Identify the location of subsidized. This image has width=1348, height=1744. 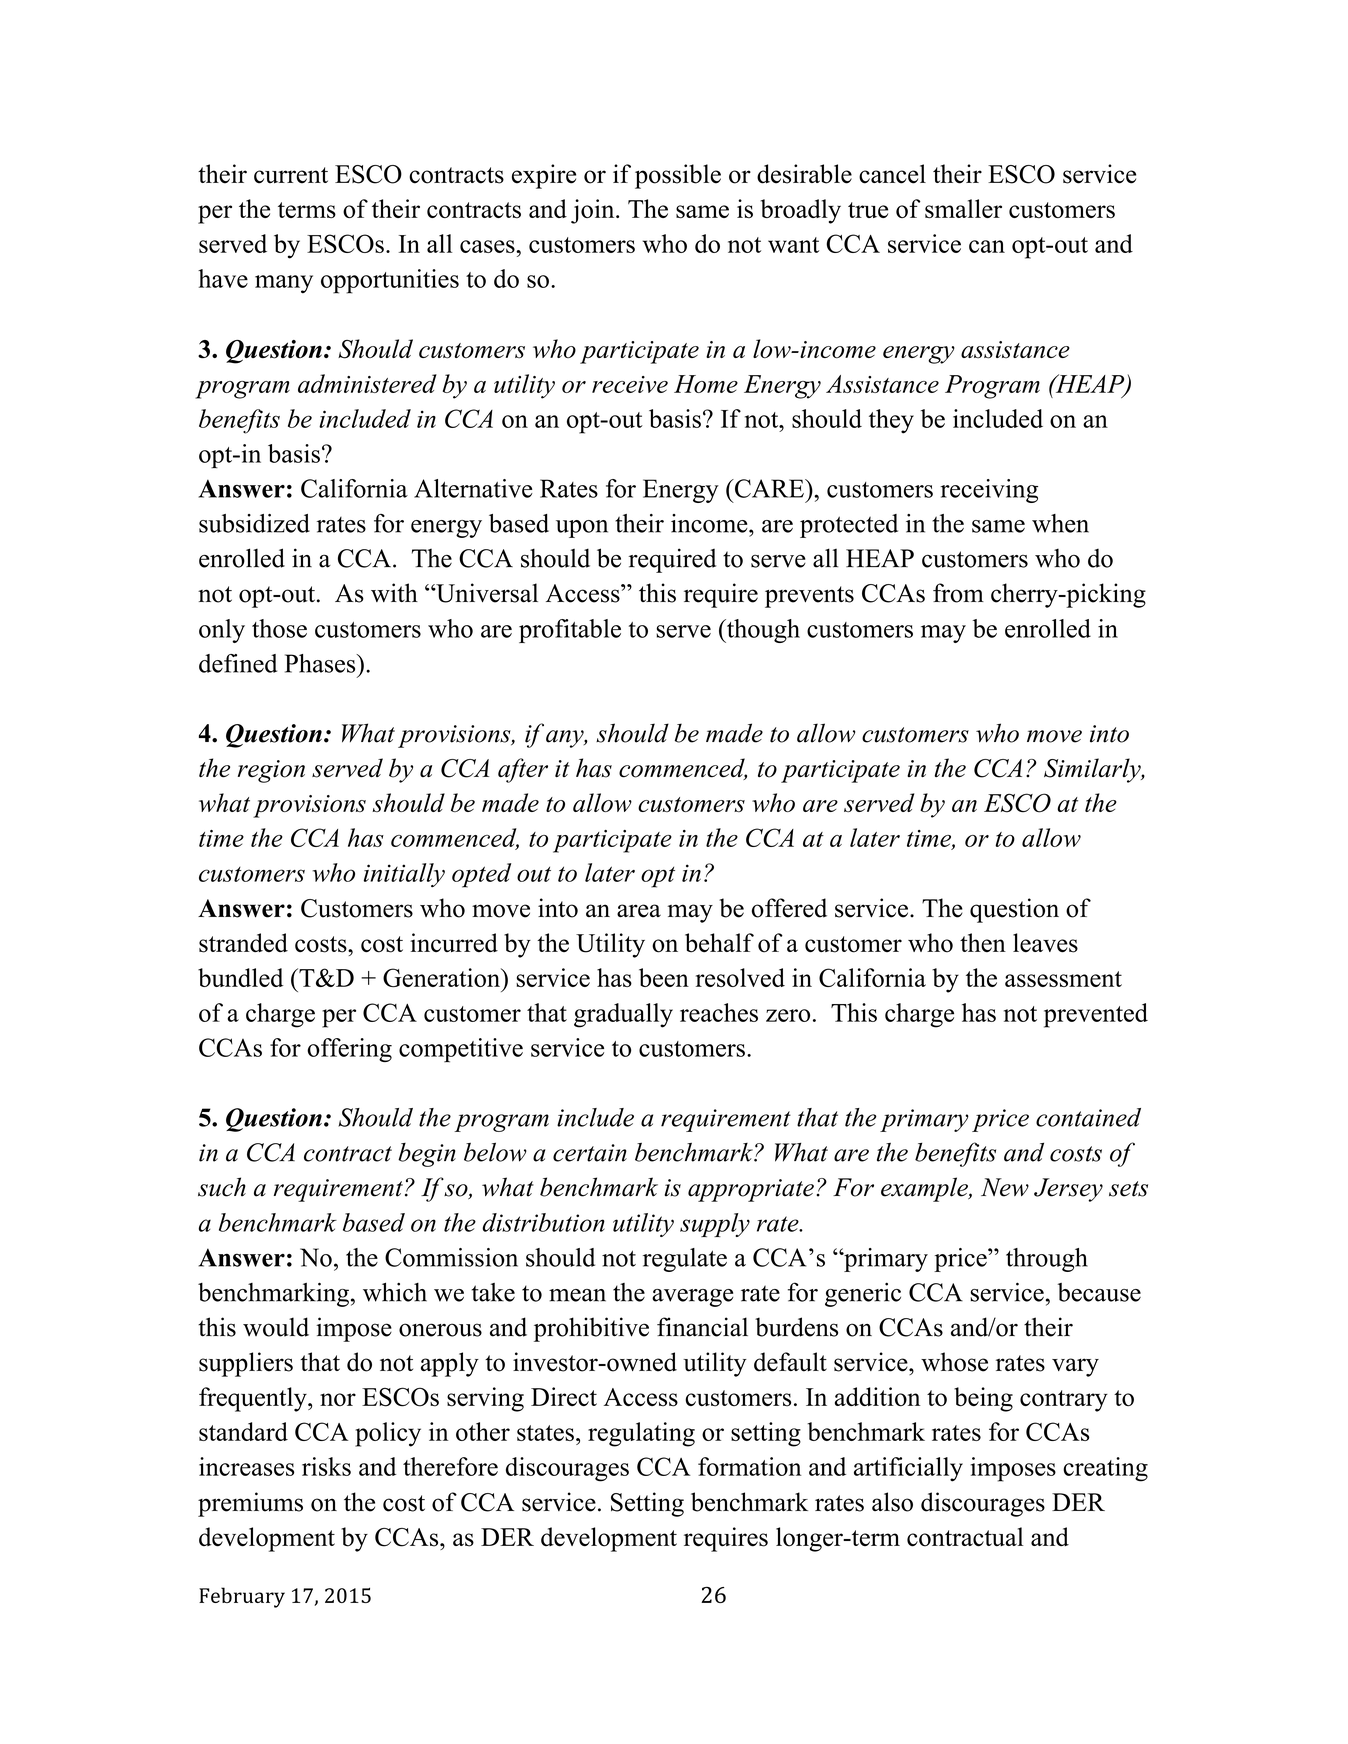
(254, 523).
